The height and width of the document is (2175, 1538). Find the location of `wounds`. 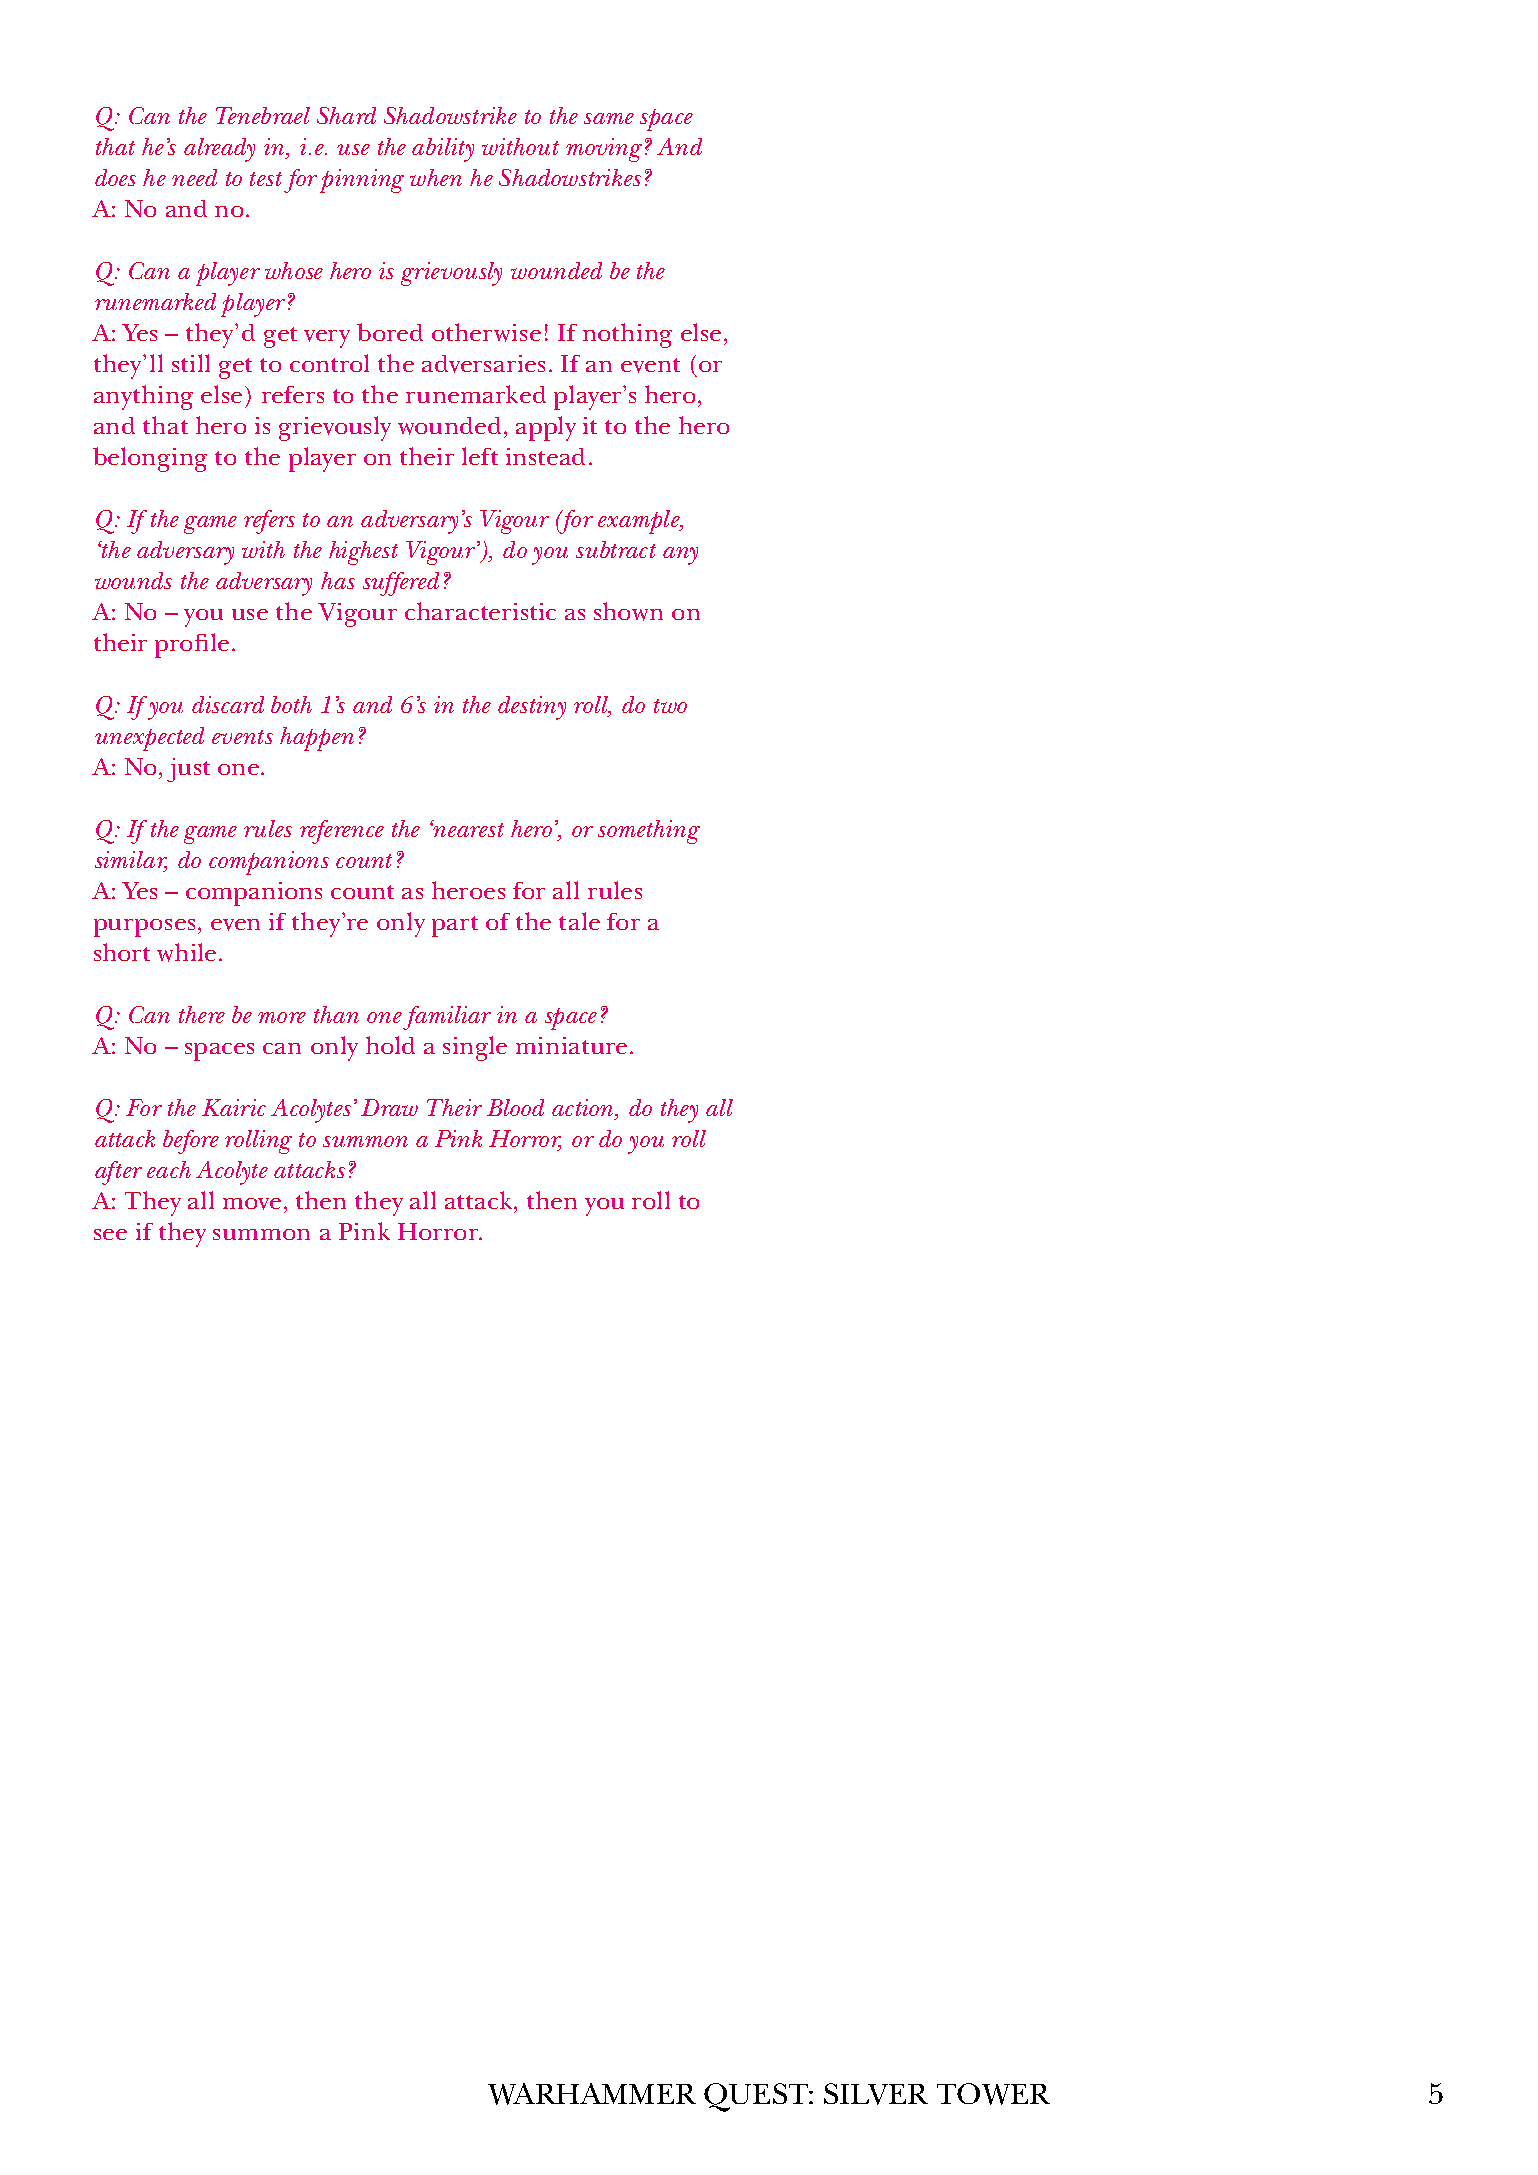

wounds is located at coordinates (133, 580).
